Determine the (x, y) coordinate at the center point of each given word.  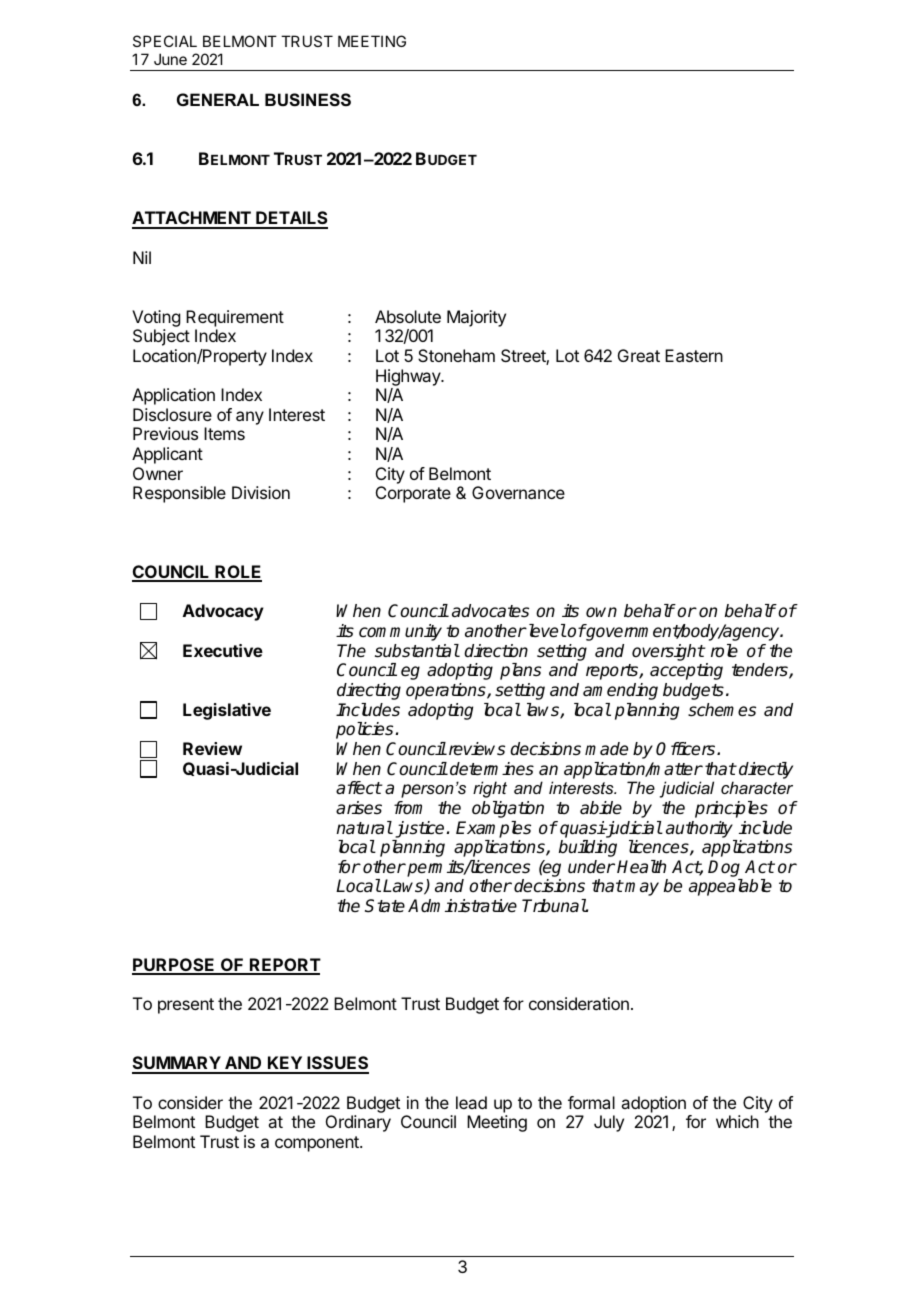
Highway (409, 377)
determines (492, 769)
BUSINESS (308, 100)
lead (471, 1102)
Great (639, 355)
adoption (653, 1104)
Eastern (694, 355)
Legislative (227, 711)
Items (224, 433)
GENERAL (218, 99)
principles (731, 809)
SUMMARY (177, 1064)
